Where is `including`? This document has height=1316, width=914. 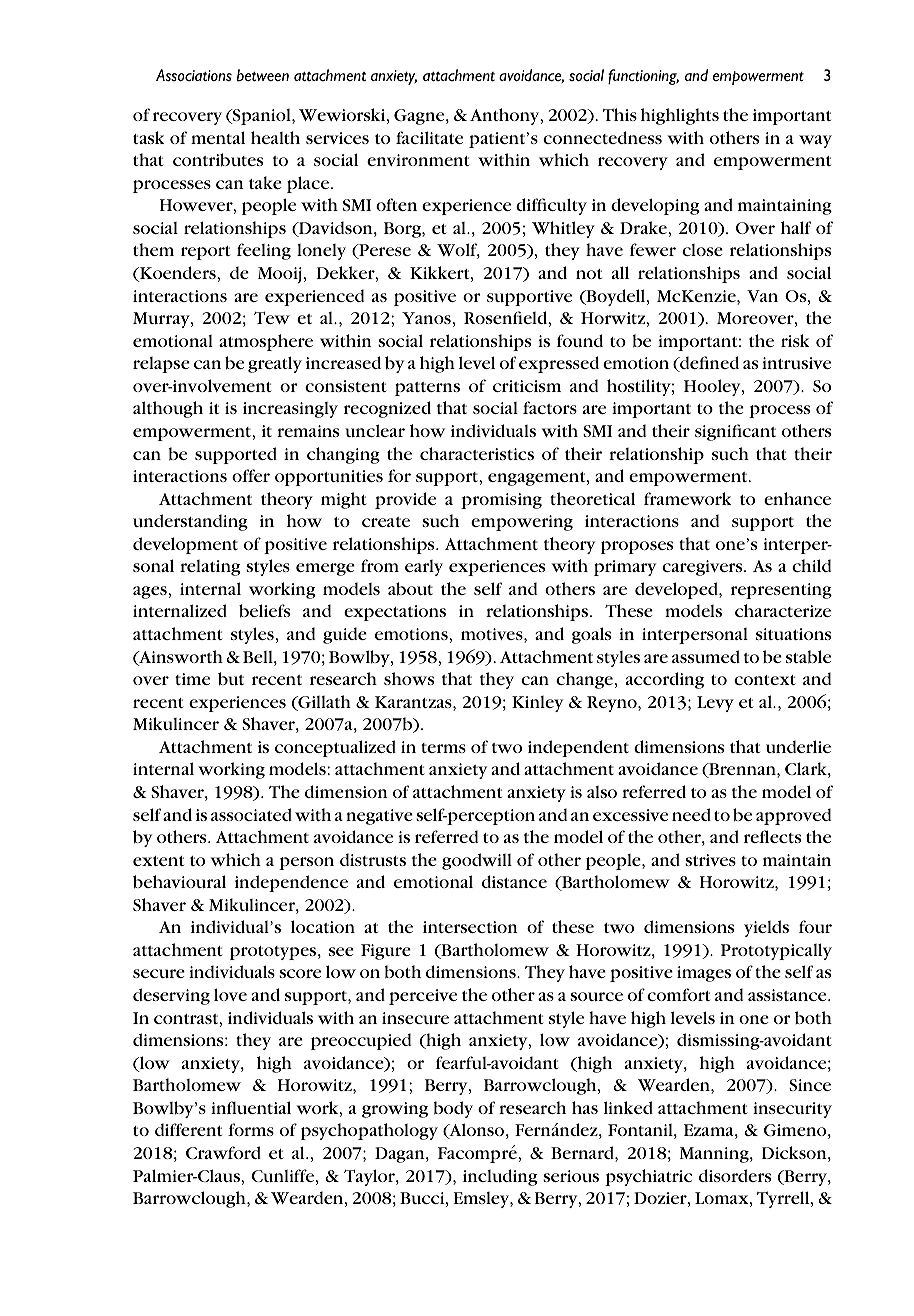 including is located at coordinates (500, 1177).
